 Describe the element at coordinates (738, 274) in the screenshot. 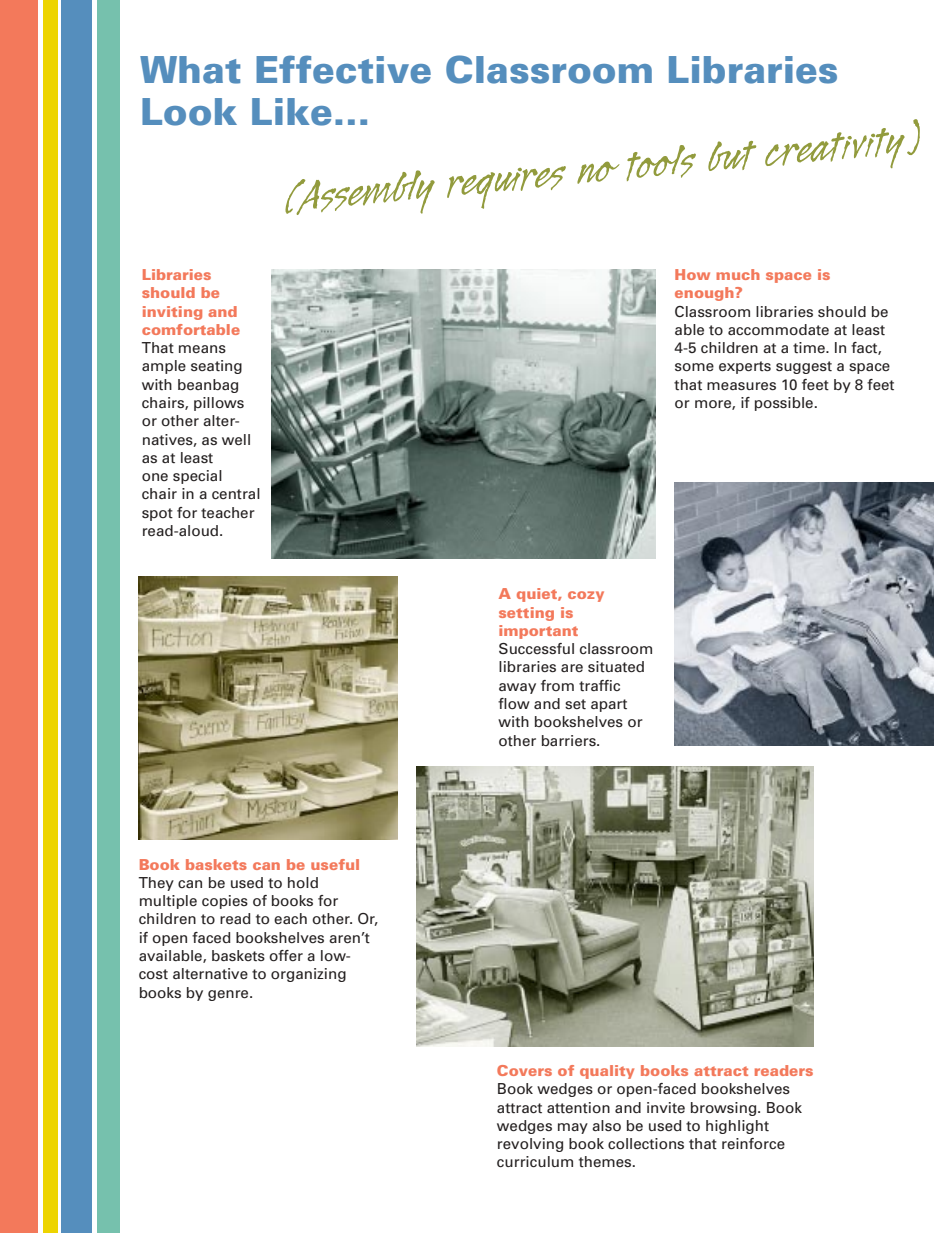

I see `much` at that location.
